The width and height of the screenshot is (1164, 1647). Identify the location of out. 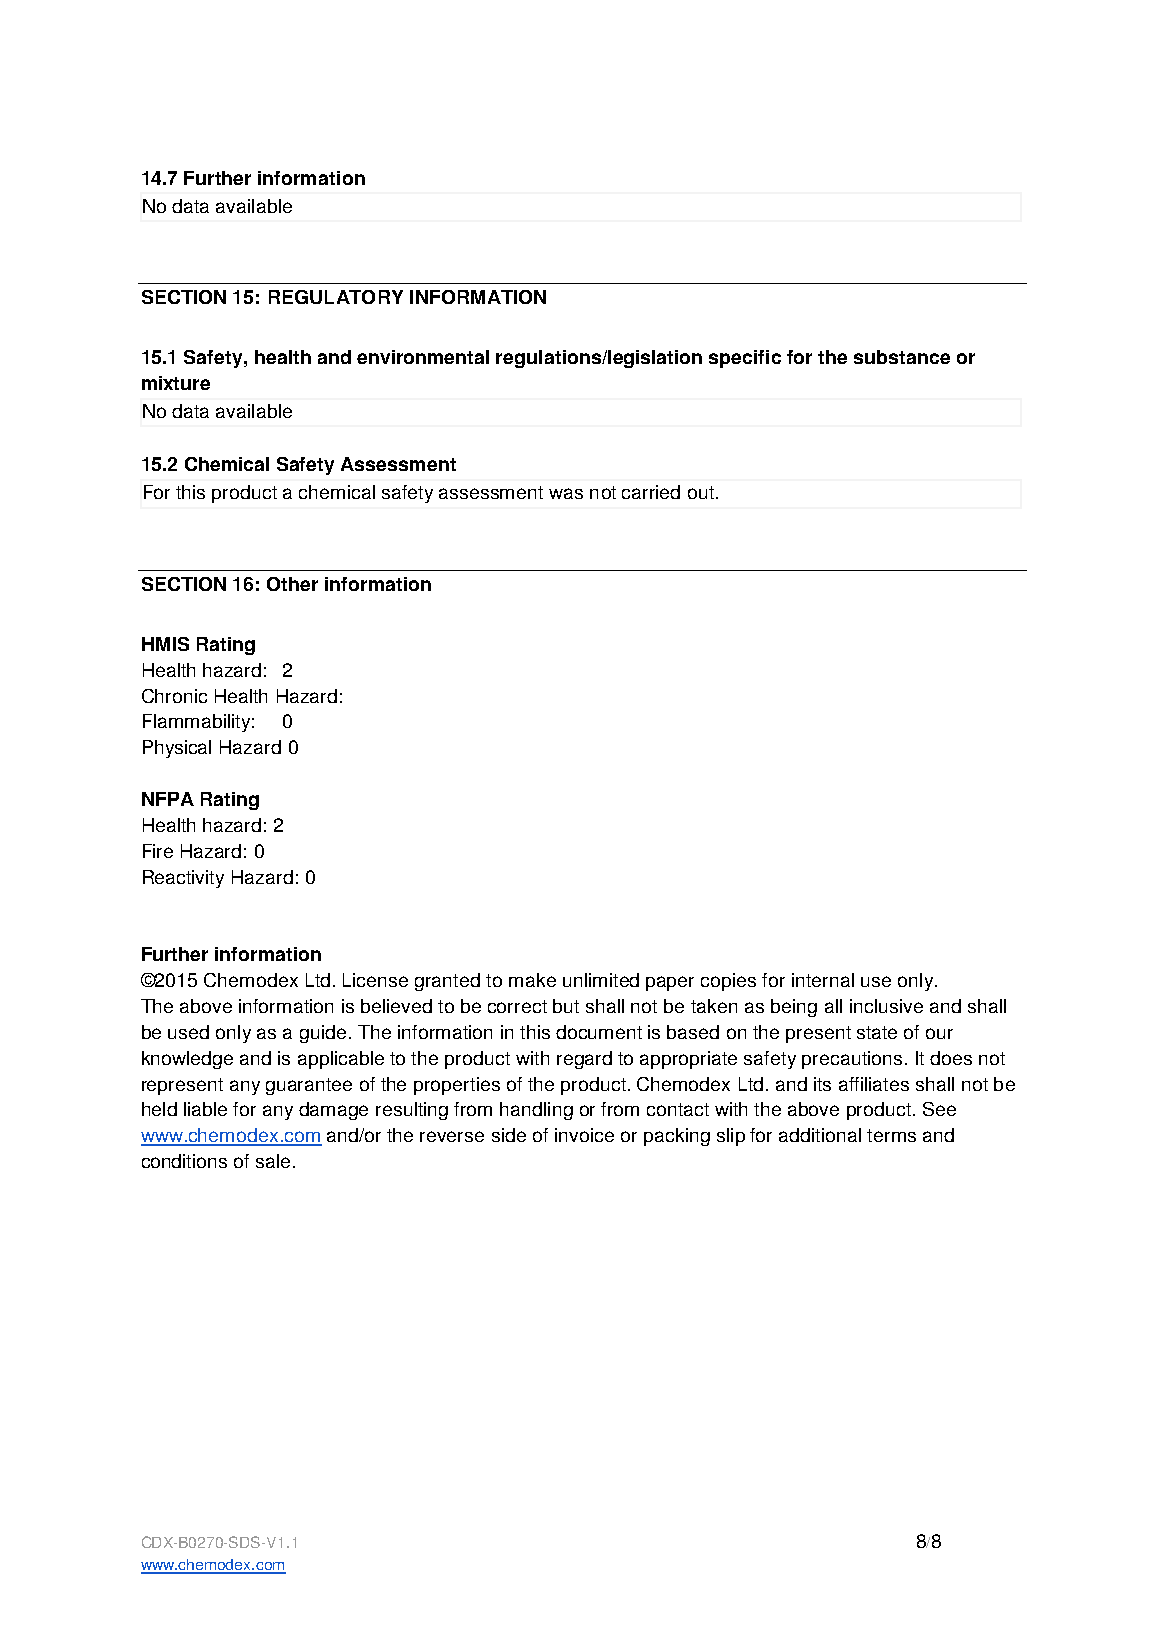
(702, 492).
